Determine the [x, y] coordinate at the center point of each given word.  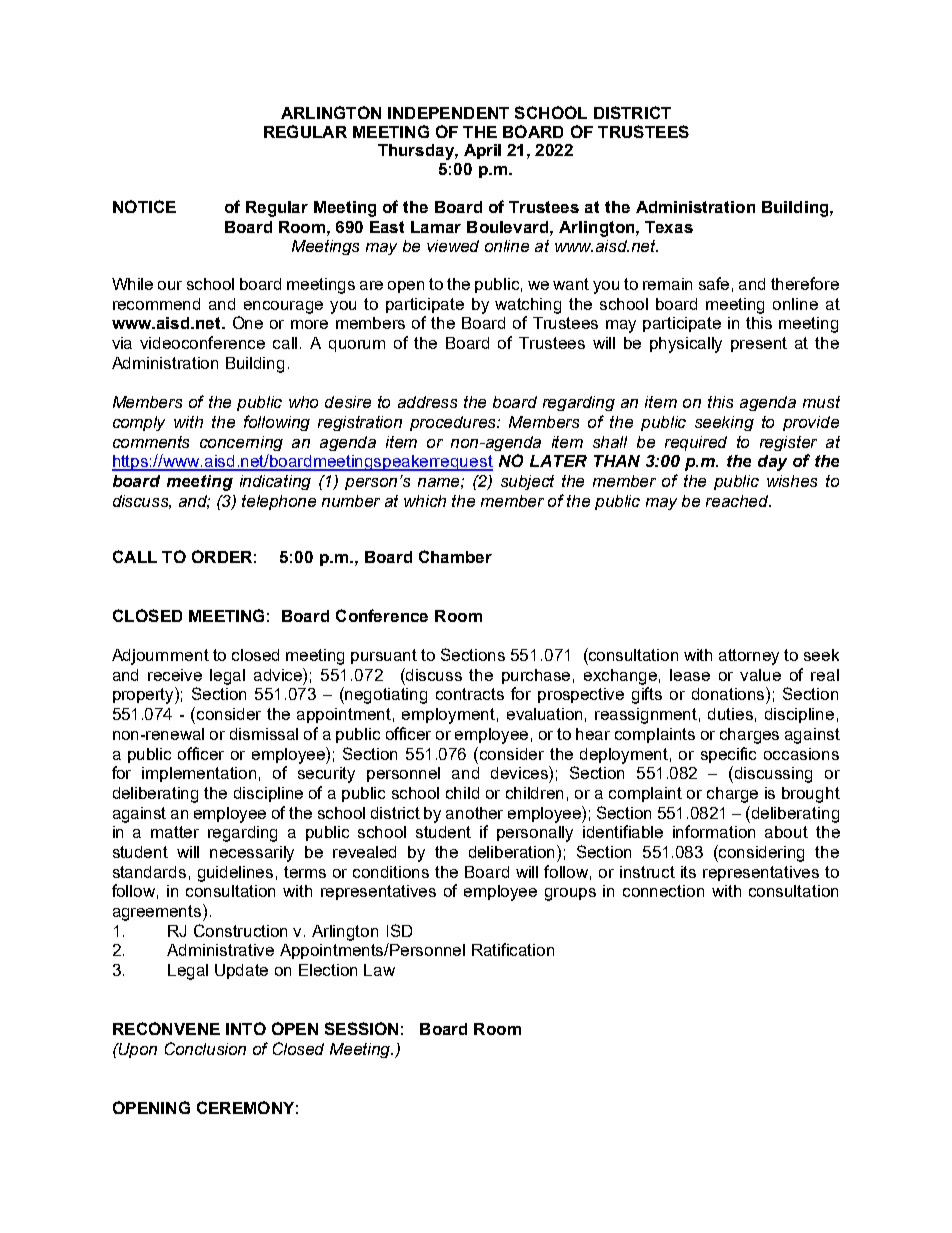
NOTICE [144, 206]
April [482, 151]
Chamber [455, 556]
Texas [669, 227]
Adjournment [160, 657]
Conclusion [205, 1048]
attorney [749, 657]
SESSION [361, 1028]
